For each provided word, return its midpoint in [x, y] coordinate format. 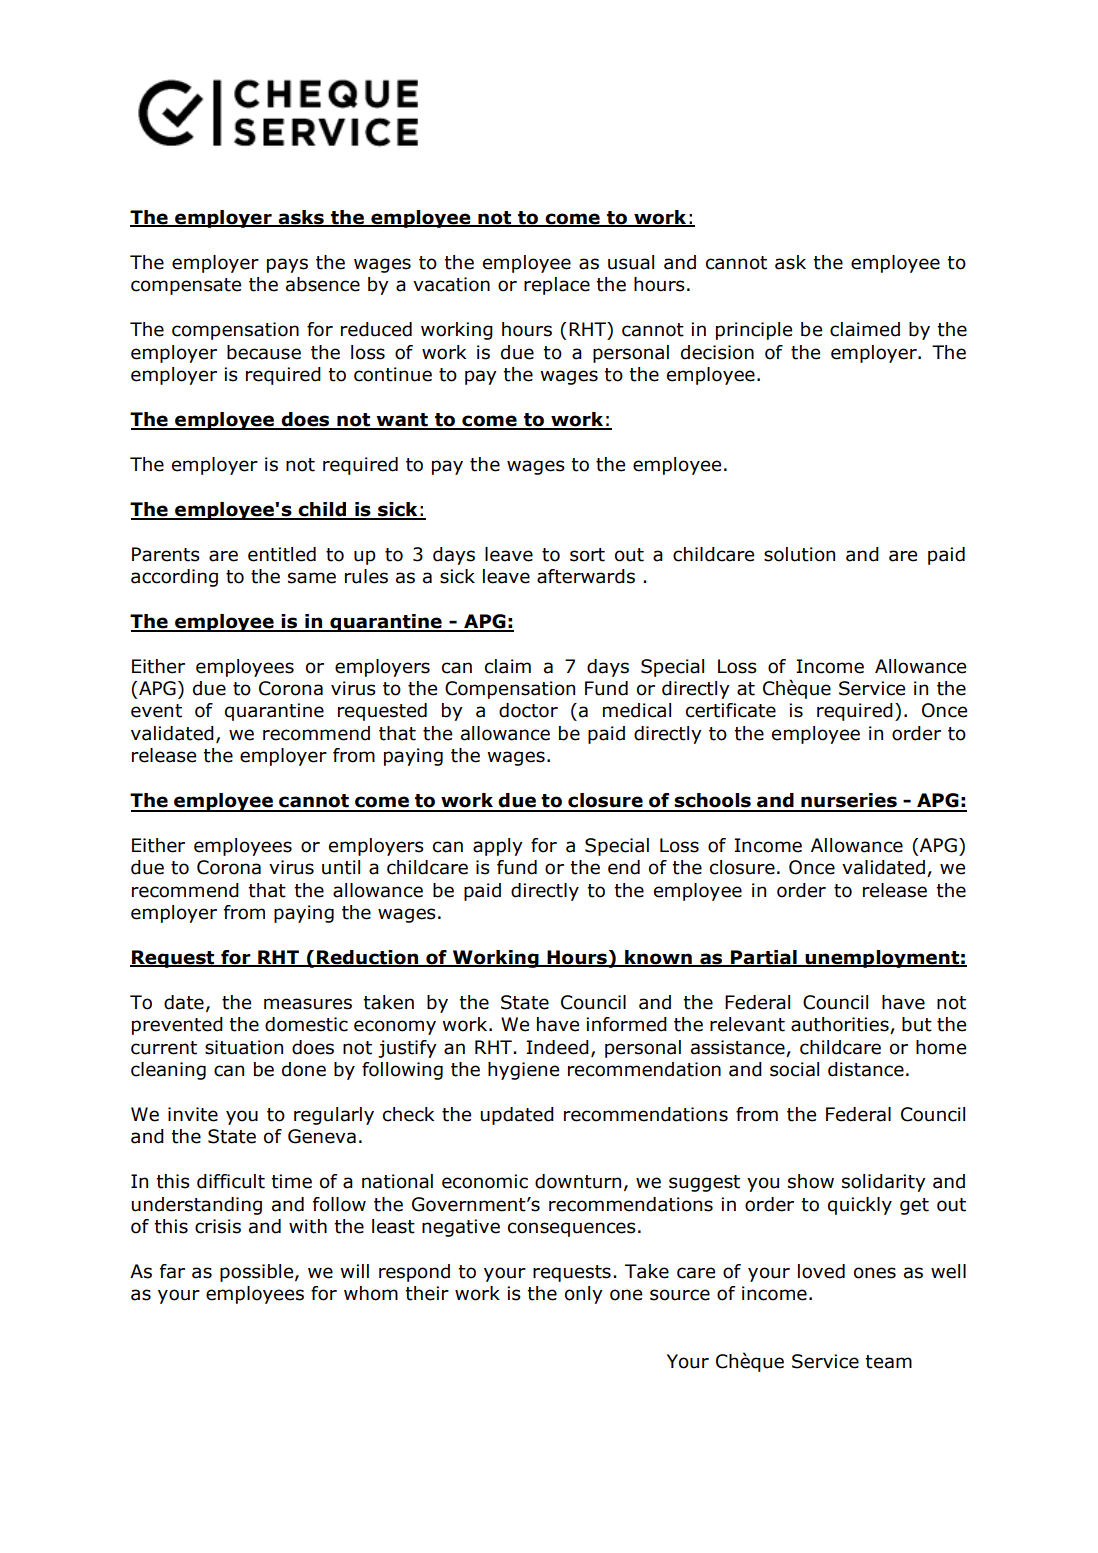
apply [498, 847]
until [341, 867]
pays [287, 265]
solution [799, 554]
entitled [282, 554]
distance [866, 1069]
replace [557, 286]
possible [258, 1273]
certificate [731, 710]
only [584, 1295]
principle [754, 331]
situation [244, 1047]
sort [587, 555]
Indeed [557, 1047]
